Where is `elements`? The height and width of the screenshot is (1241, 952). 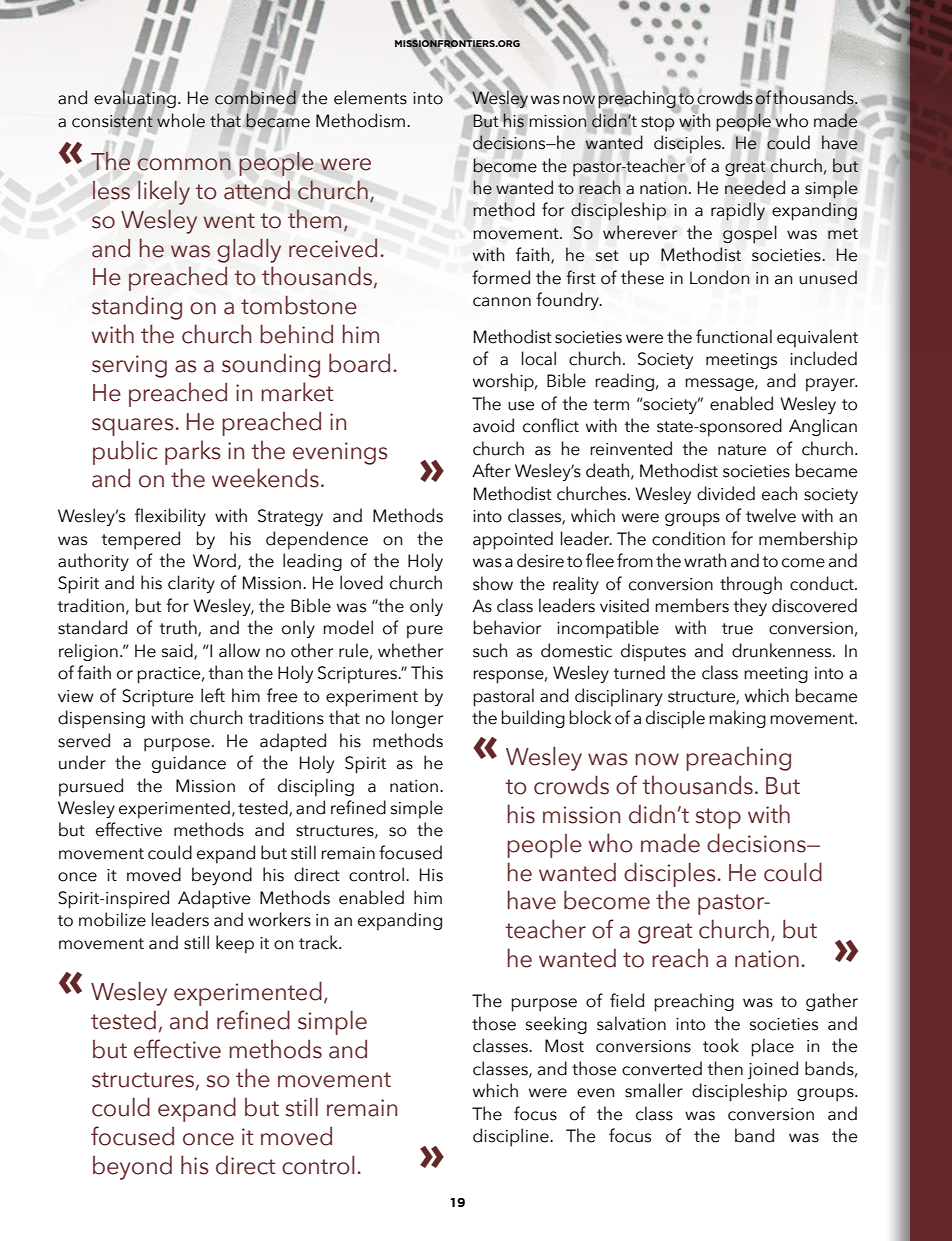
elements is located at coordinates (370, 97).
